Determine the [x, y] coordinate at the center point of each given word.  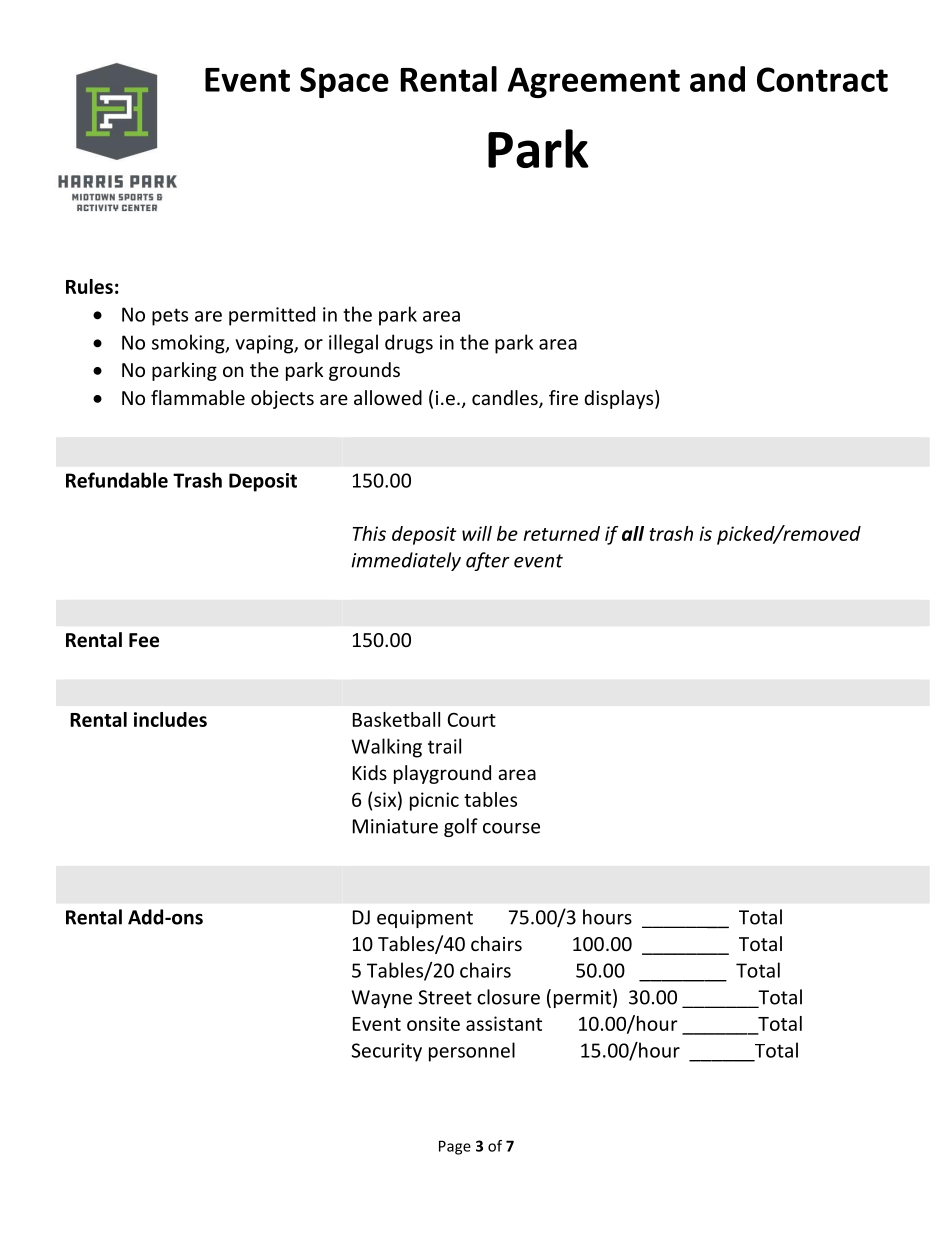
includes [170, 719]
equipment [425, 919]
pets [170, 317]
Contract [822, 79]
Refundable [117, 480]
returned [561, 533]
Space [344, 82]
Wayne [382, 999]
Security [386, 1052]
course [511, 828]
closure [508, 997]
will [477, 533]
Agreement [593, 82]
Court [472, 719]
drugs [409, 344]
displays [620, 399]
